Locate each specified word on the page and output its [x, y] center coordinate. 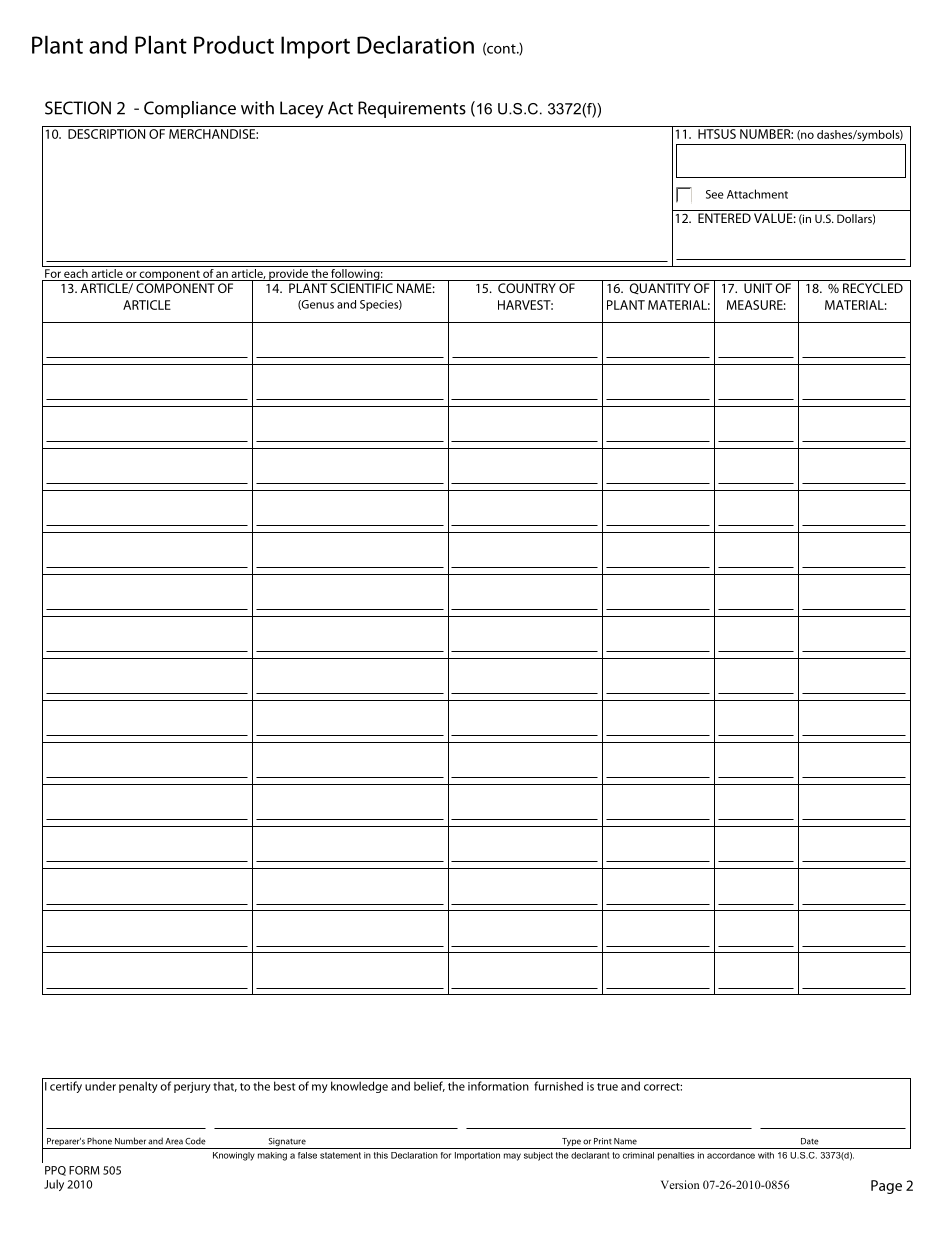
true [607, 1087]
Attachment [757, 194]
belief [429, 1086]
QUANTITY [659, 289]
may [512, 1157]
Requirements [412, 109]
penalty [138, 1087]
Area [174, 1141]
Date [810, 1141]
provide [288, 273]
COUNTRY [527, 288]
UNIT [758, 288]
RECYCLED [873, 288]
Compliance [190, 109]
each [76, 272]
